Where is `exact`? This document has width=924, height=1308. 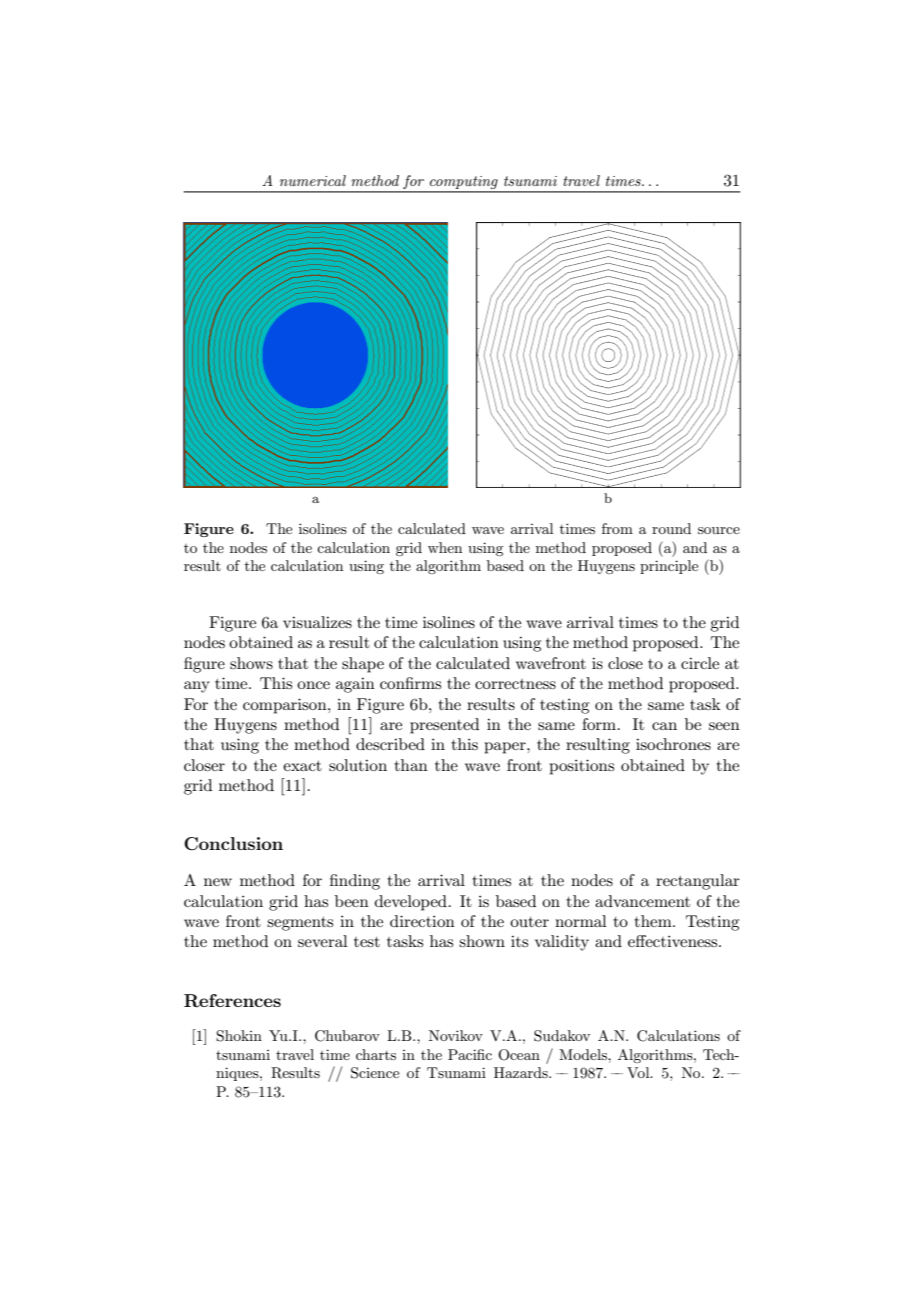
exact is located at coordinates (302, 766).
